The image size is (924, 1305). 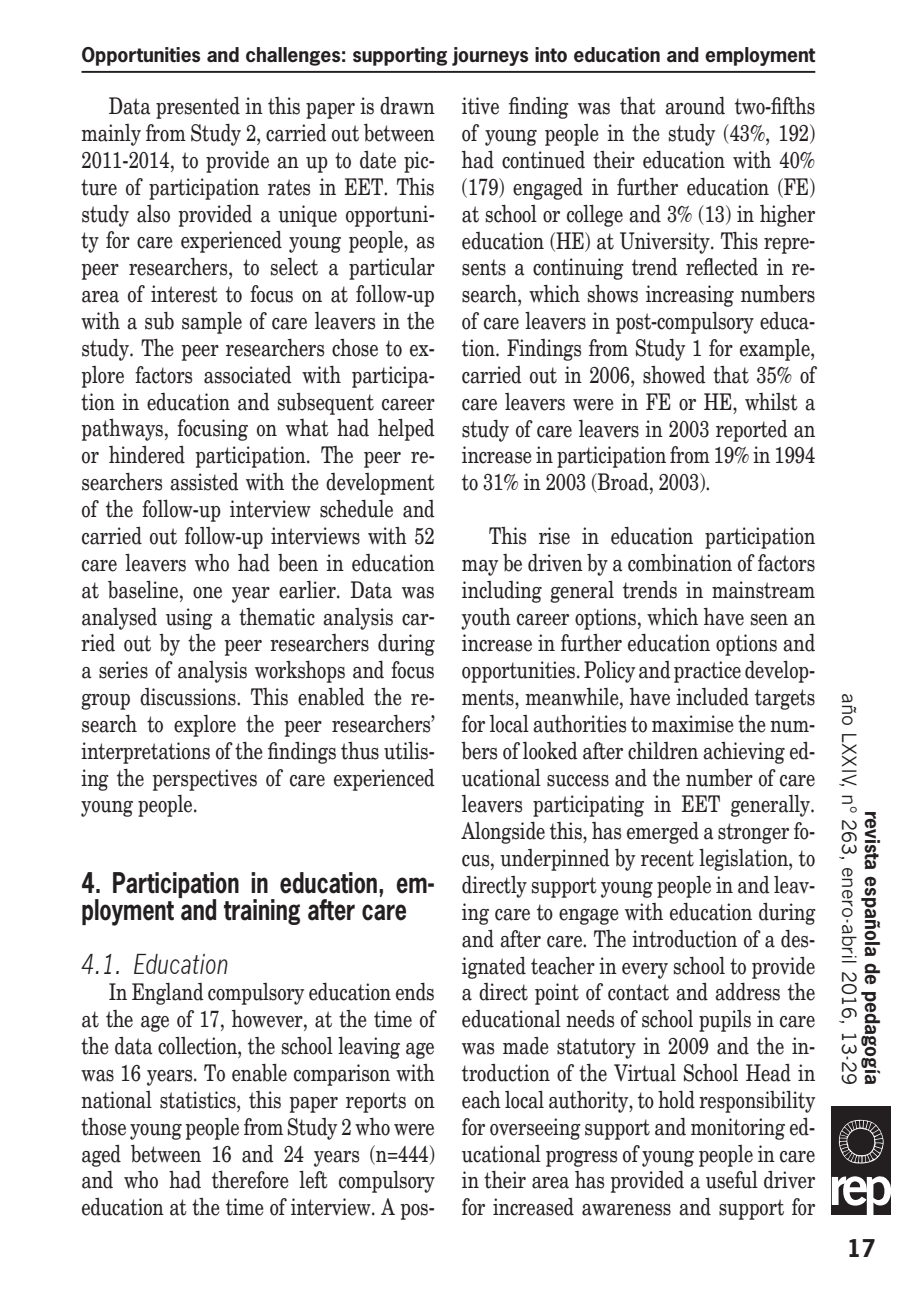 What do you see at coordinates (407, 106) in the image?
I see `drawn` at bounding box center [407, 106].
